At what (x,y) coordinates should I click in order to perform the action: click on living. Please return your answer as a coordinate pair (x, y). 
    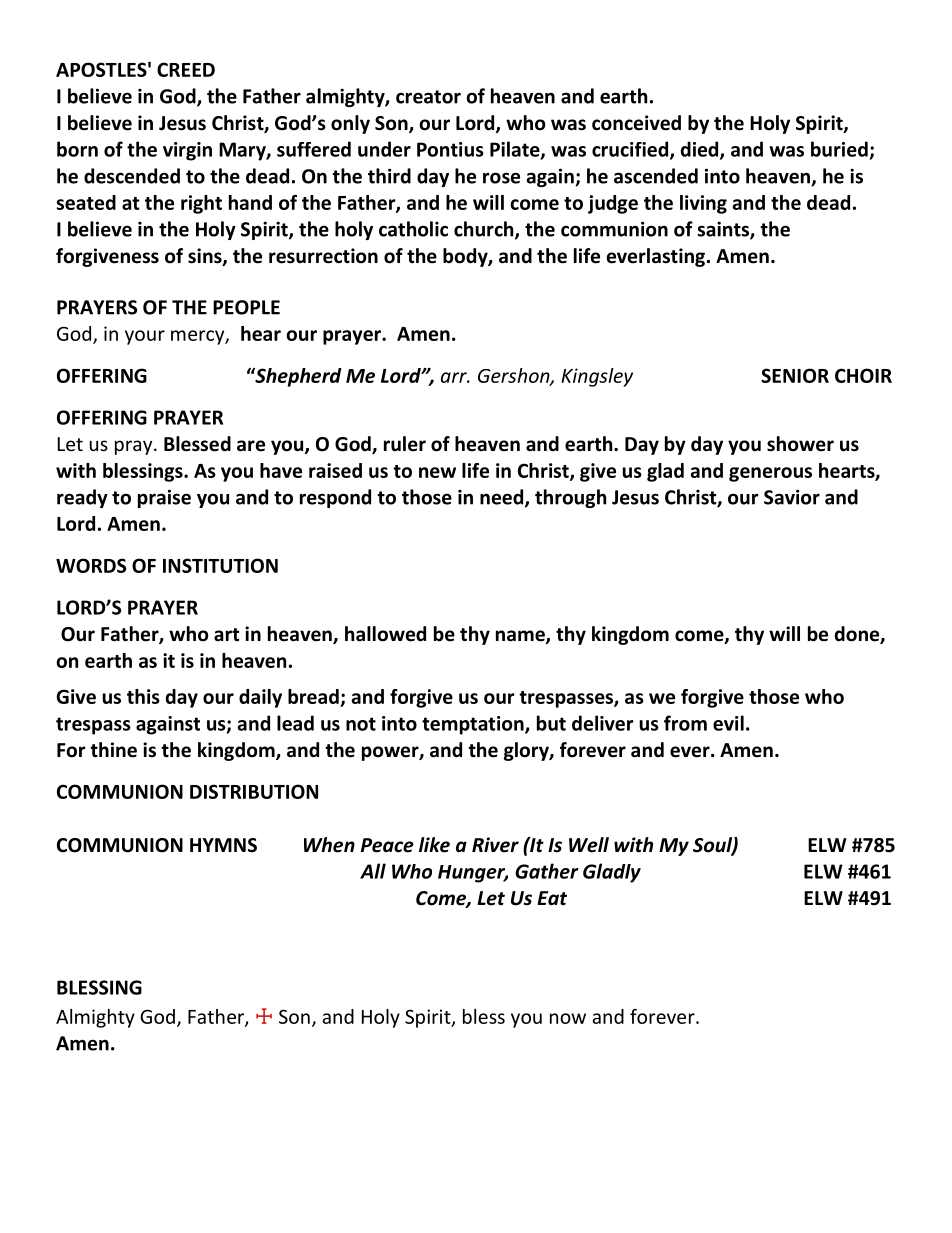
    Looking at the image, I should click on (703, 204).
